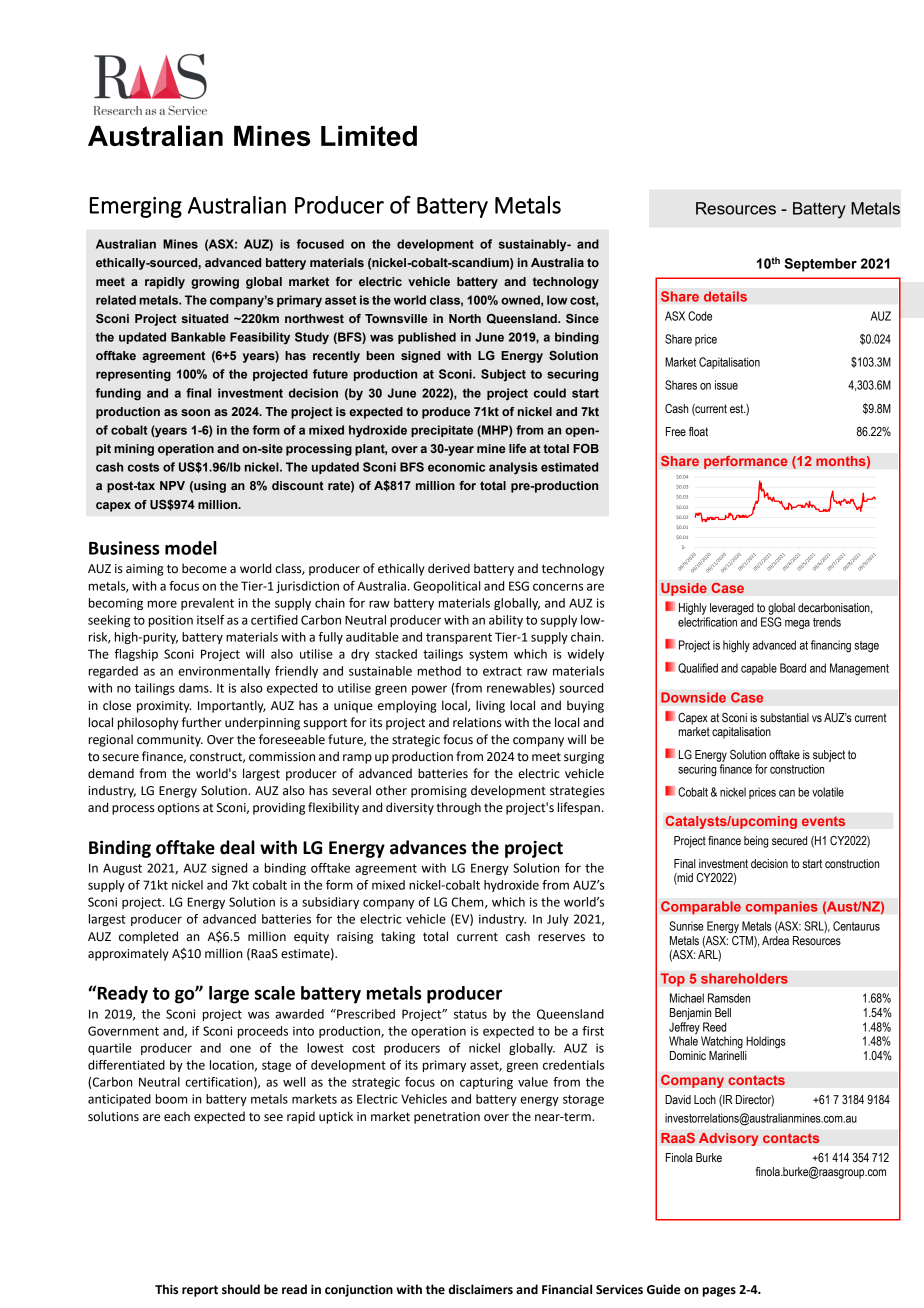  What do you see at coordinates (470, 1014) in the image?
I see `status` at bounding box center [470, 1014].
